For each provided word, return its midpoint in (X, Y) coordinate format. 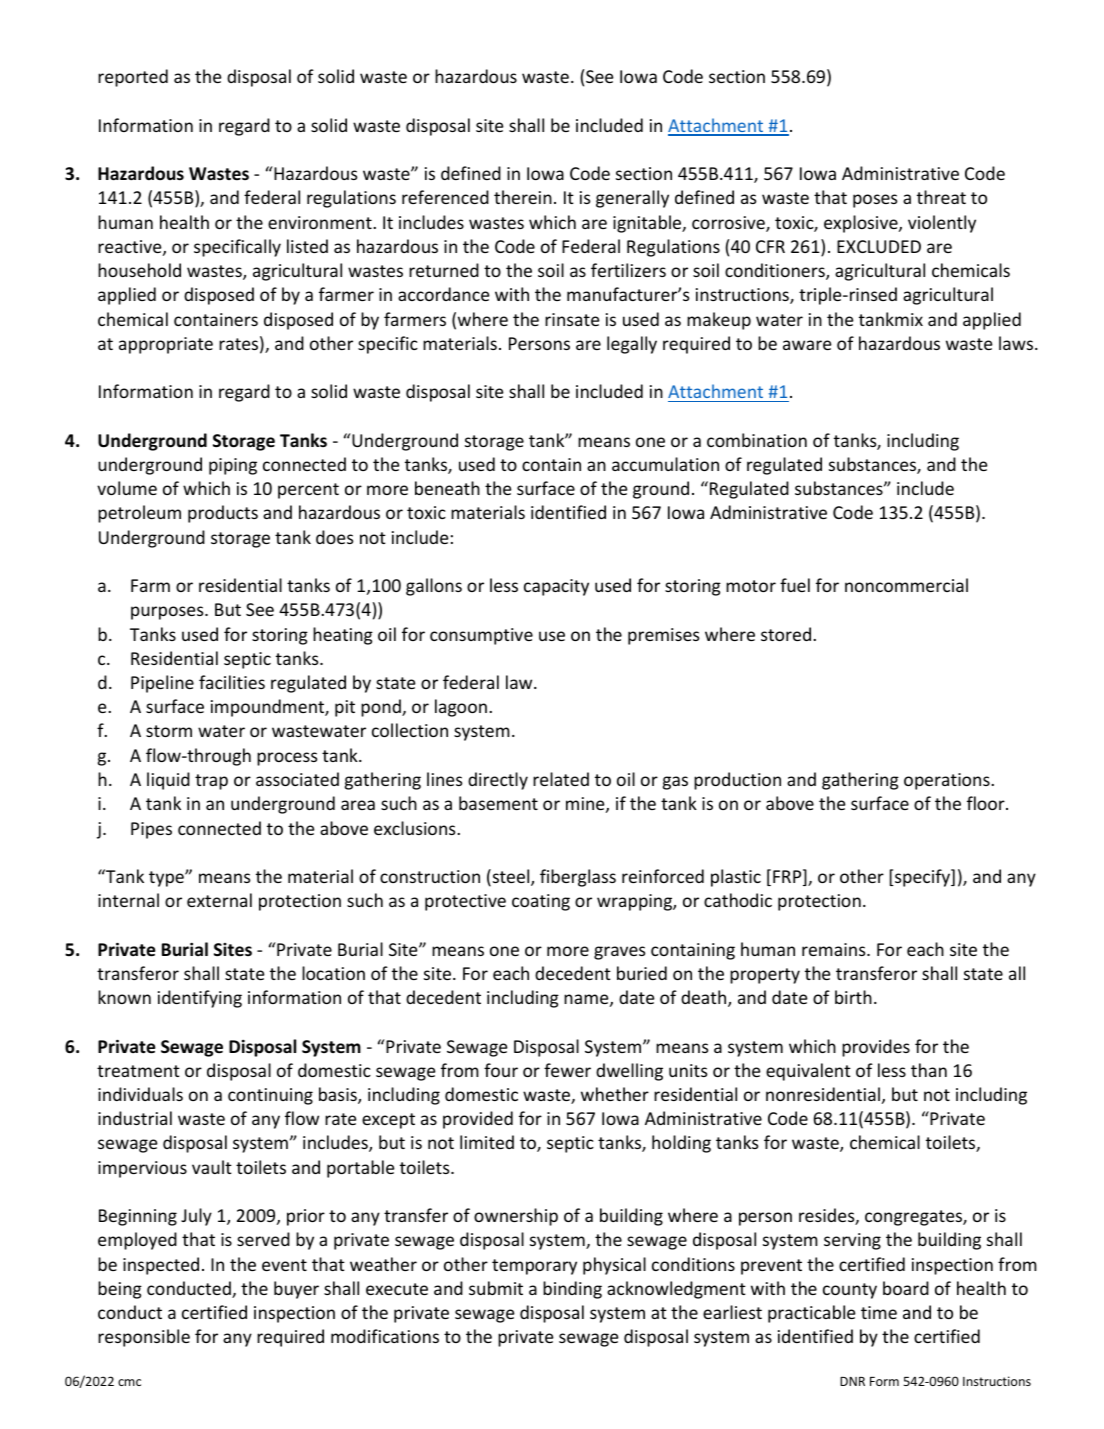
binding (572, 1290)
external (219, 900)
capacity (556, 587)
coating (541, 902)
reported (133, 78)
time (879, 1312)
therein (523, 197)
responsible (144, 1338)
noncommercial (906, 585)
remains (835, 949)
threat (941, 197)
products (223, 514)
